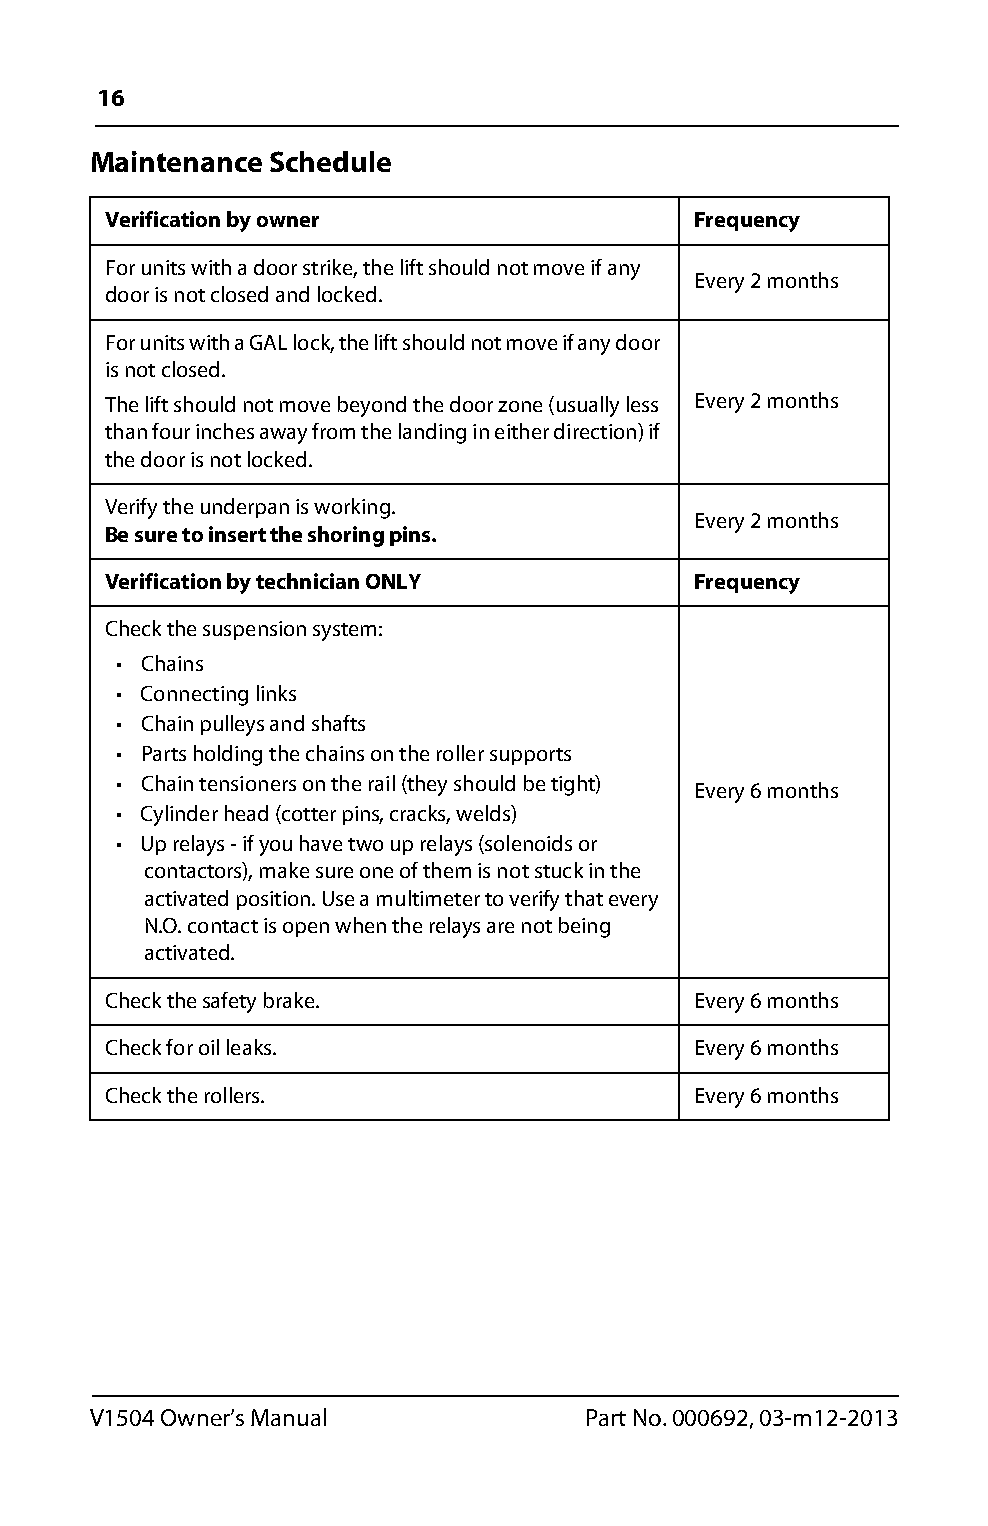  Describe the element at coordinates (382, 783) in the screenshot. I see `rail` at that location.
